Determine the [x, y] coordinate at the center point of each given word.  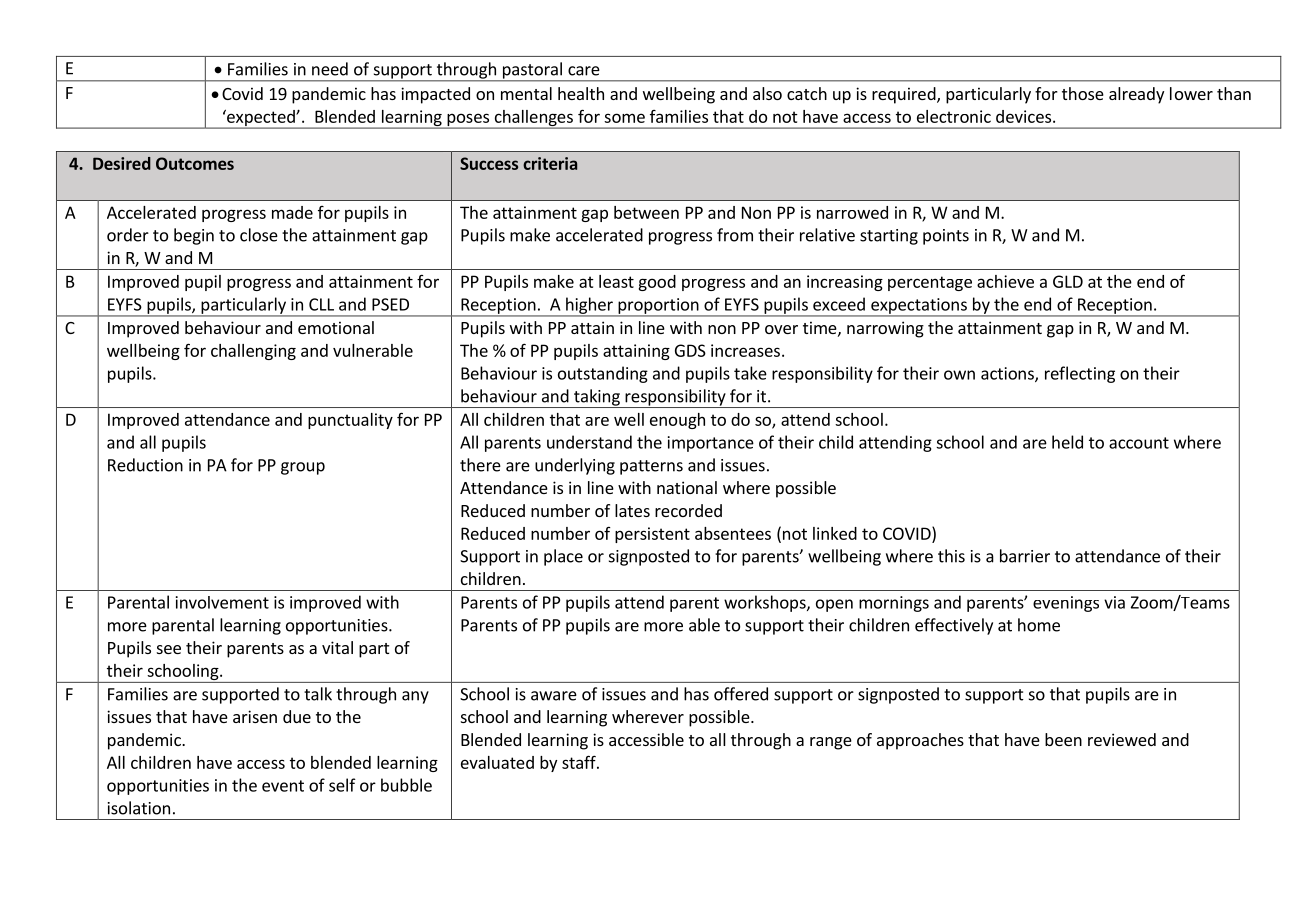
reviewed [1122, 739]
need [330, 69]
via [1114, 602]
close [259, 235]
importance [711, 444]
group [303, 468]
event [283, 786]
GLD [1068, 281]
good [657, 283]
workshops [766, 603]
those [1083, 93]
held [1067, 442]
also [767, 93]
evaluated [497, 762]
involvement [222, 602]
